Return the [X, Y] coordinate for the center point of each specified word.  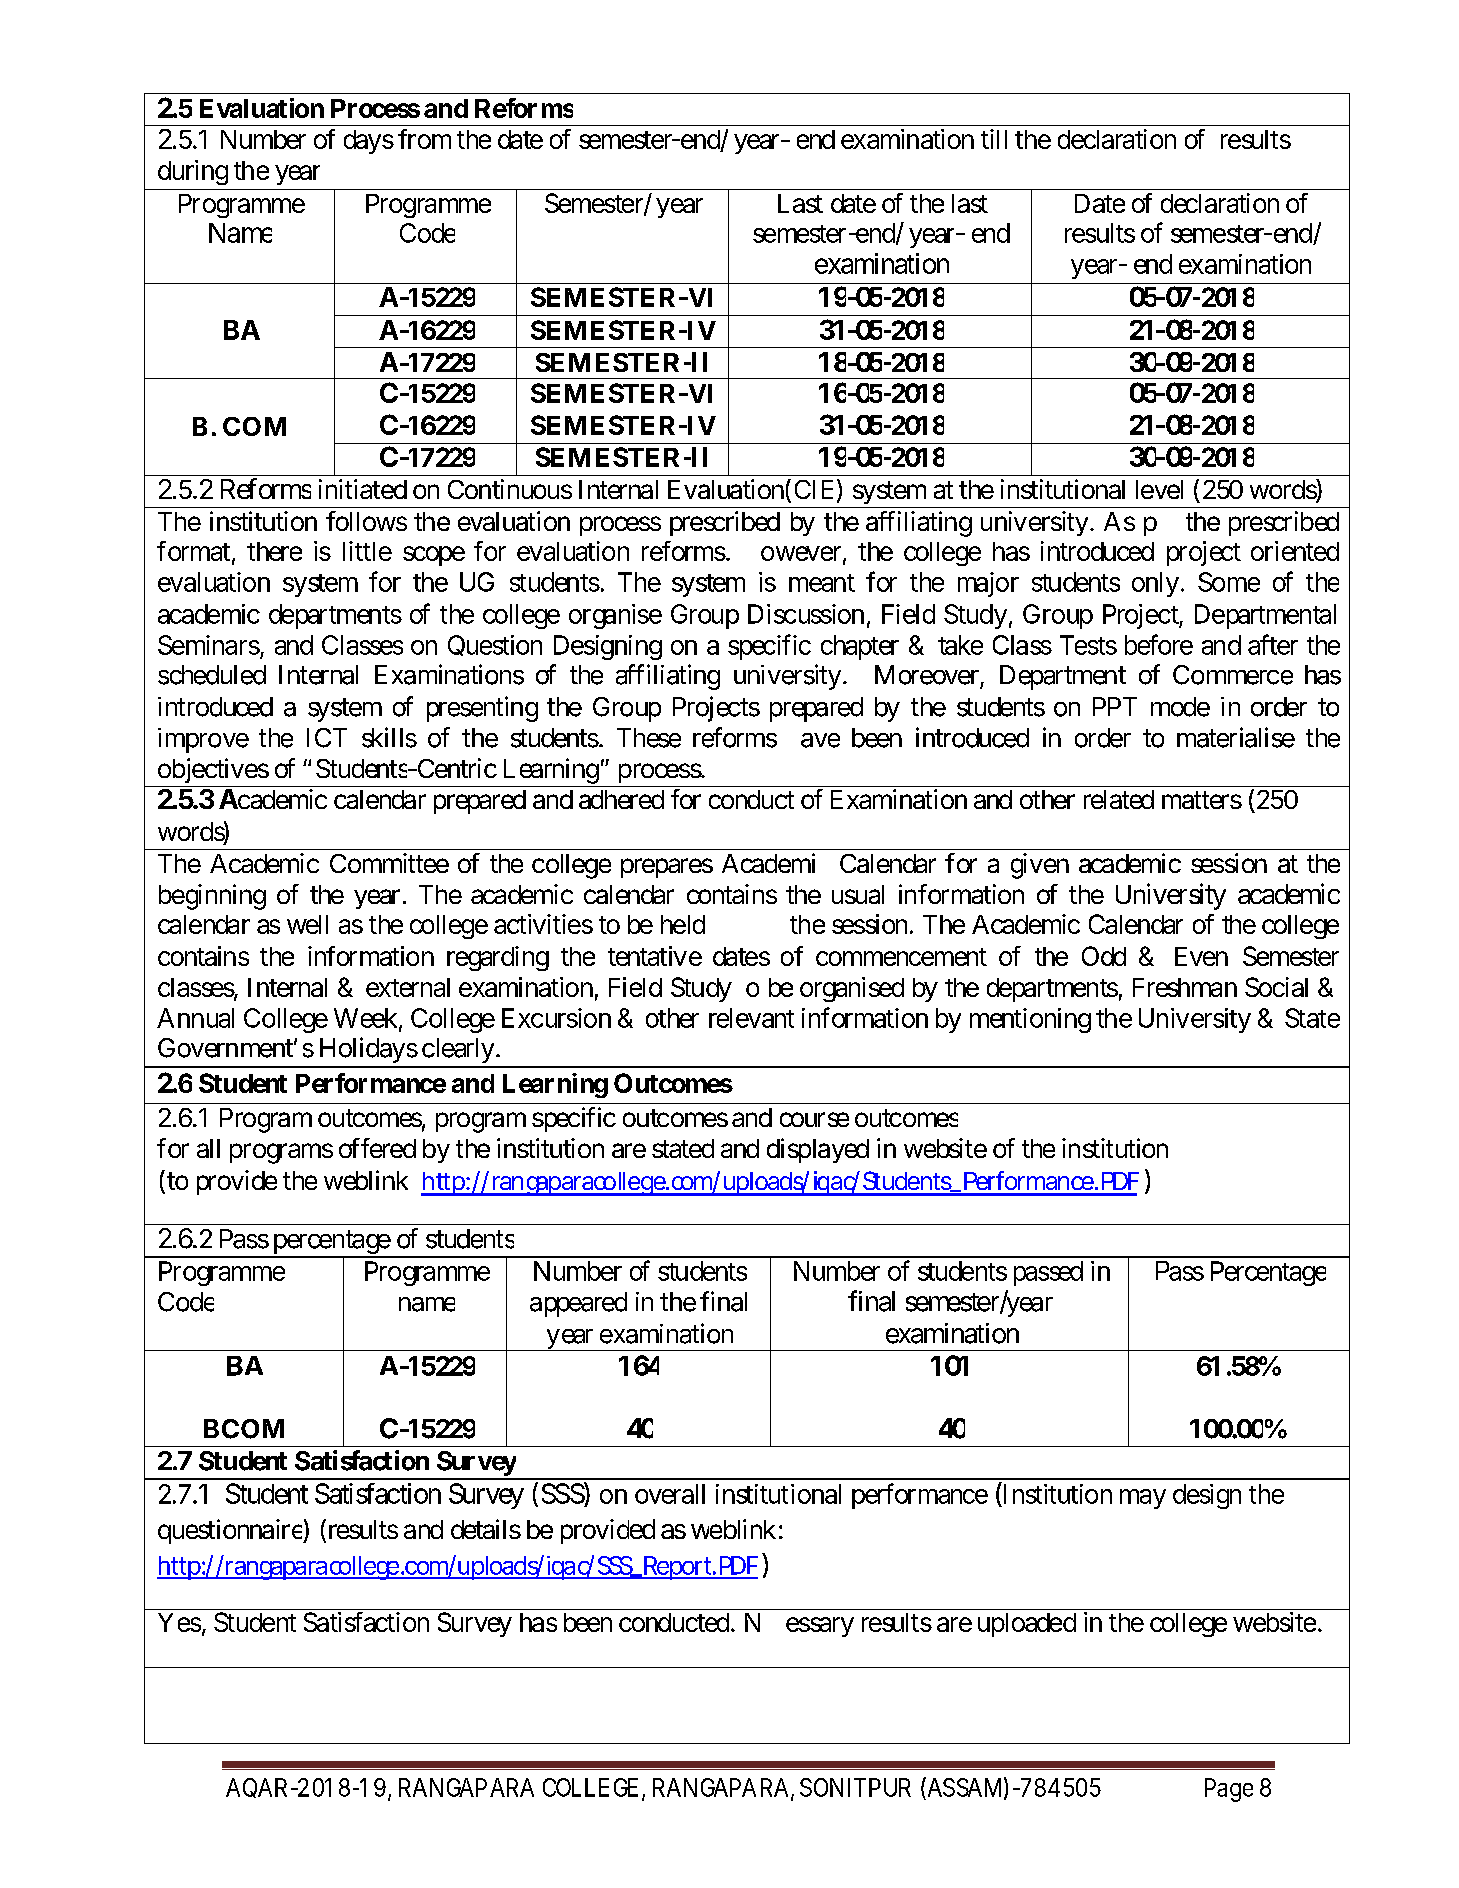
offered [377, 1148]
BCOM [244, 1429]
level [1159, 489]
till [994, 139]
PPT [1115, 706]
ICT [327, 738]
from [424, 139]
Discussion [806, 614]
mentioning [1030, 1020]
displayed [818, 1150]
